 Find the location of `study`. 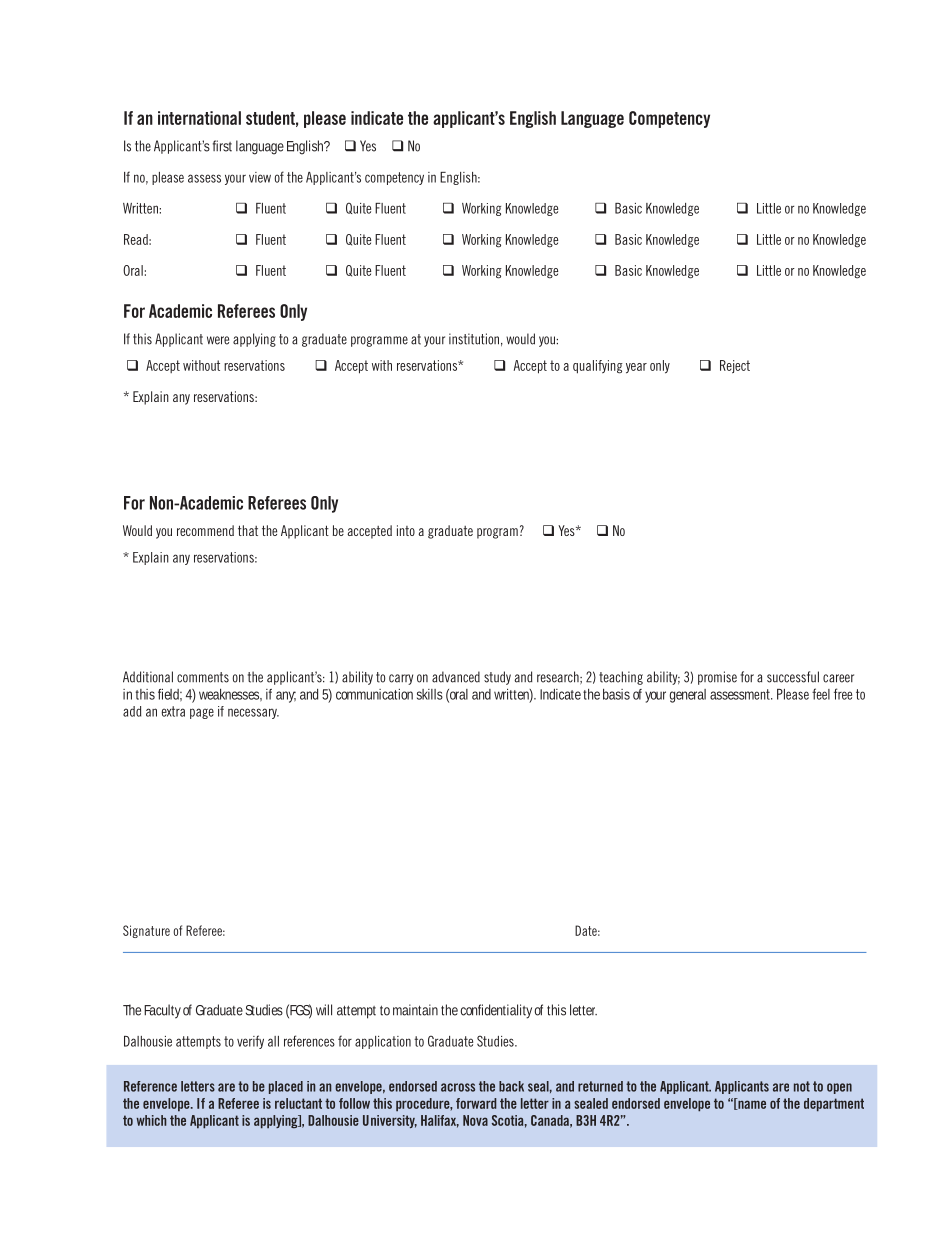

study is located at coordinates (497, 678).
